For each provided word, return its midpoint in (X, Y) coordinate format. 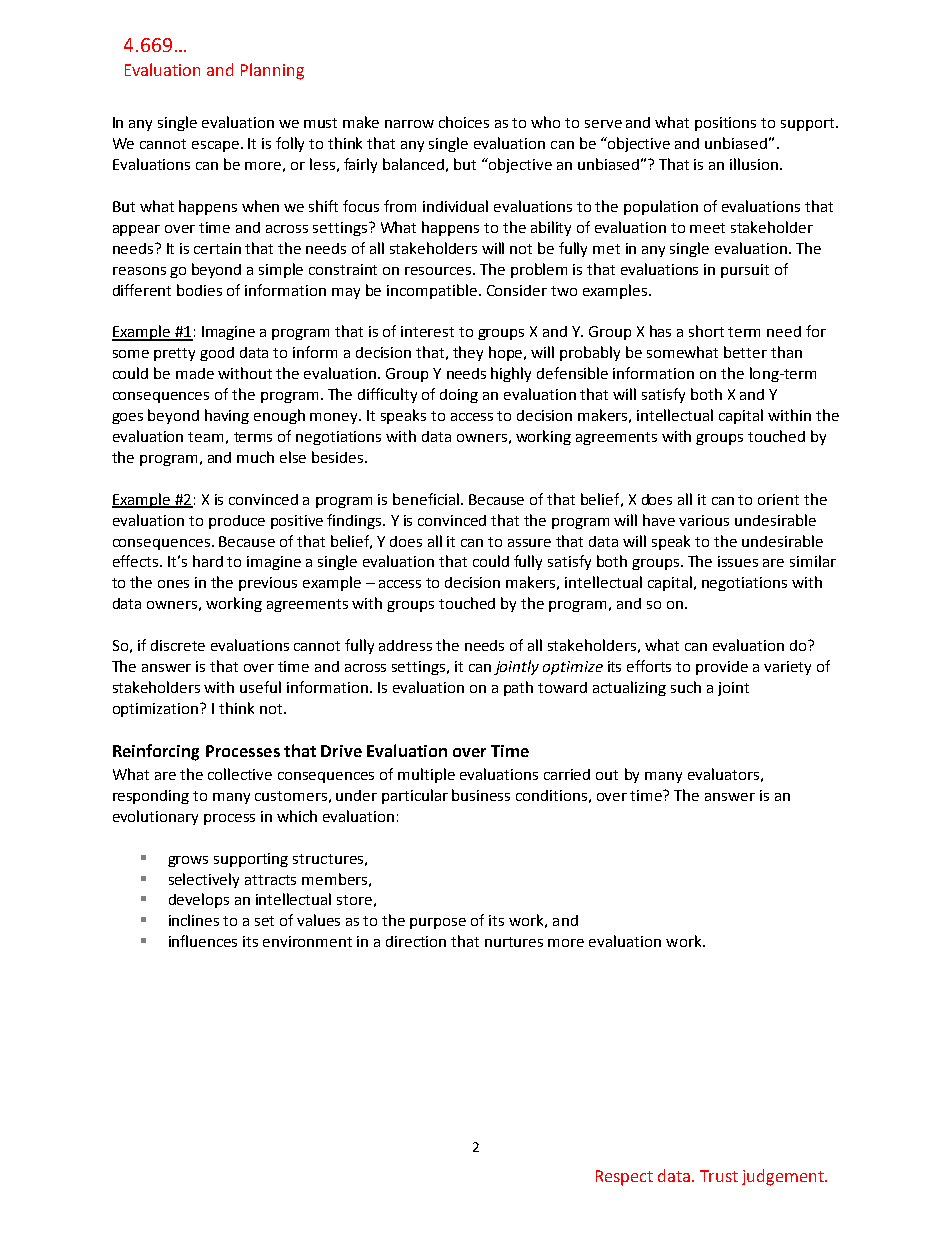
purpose (438, 923)
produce (237, 522)
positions (725, 124)
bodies (199, 290)
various (704, 520)
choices (464, 122)
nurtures (514, 942)
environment (307, 941)
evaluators (723, 774)
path (518, 688)
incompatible (433, 291)
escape (217, 146)
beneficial (426, 499)
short (706, 331)
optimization (157, 710)
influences (203, 941)
